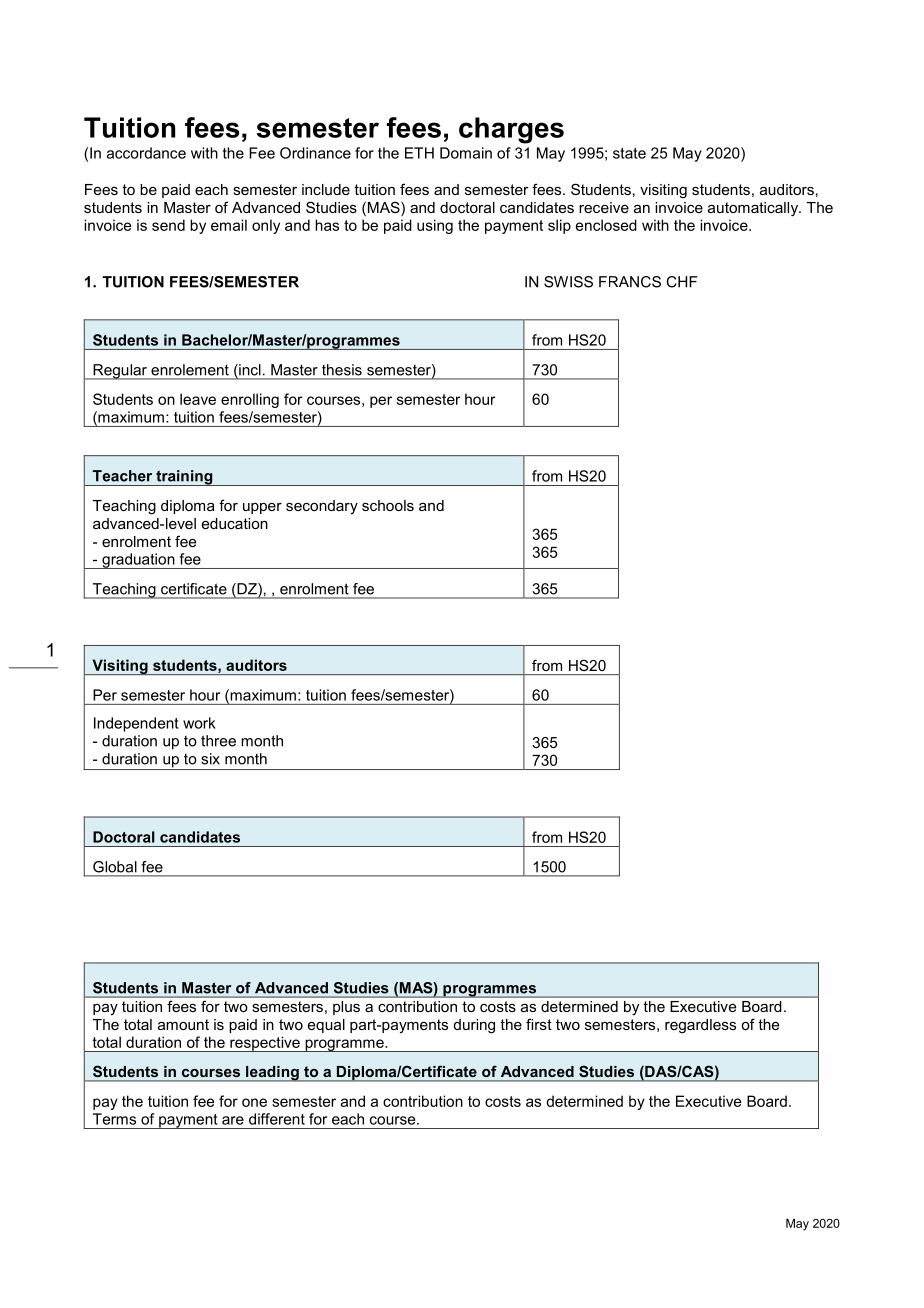 Image resolution: width=924 pixels, height=1308 pixels. What do you see at coordinates (700, 1026) in the screenshot?
I see `regardless` at bounding box center [700, 1026].
